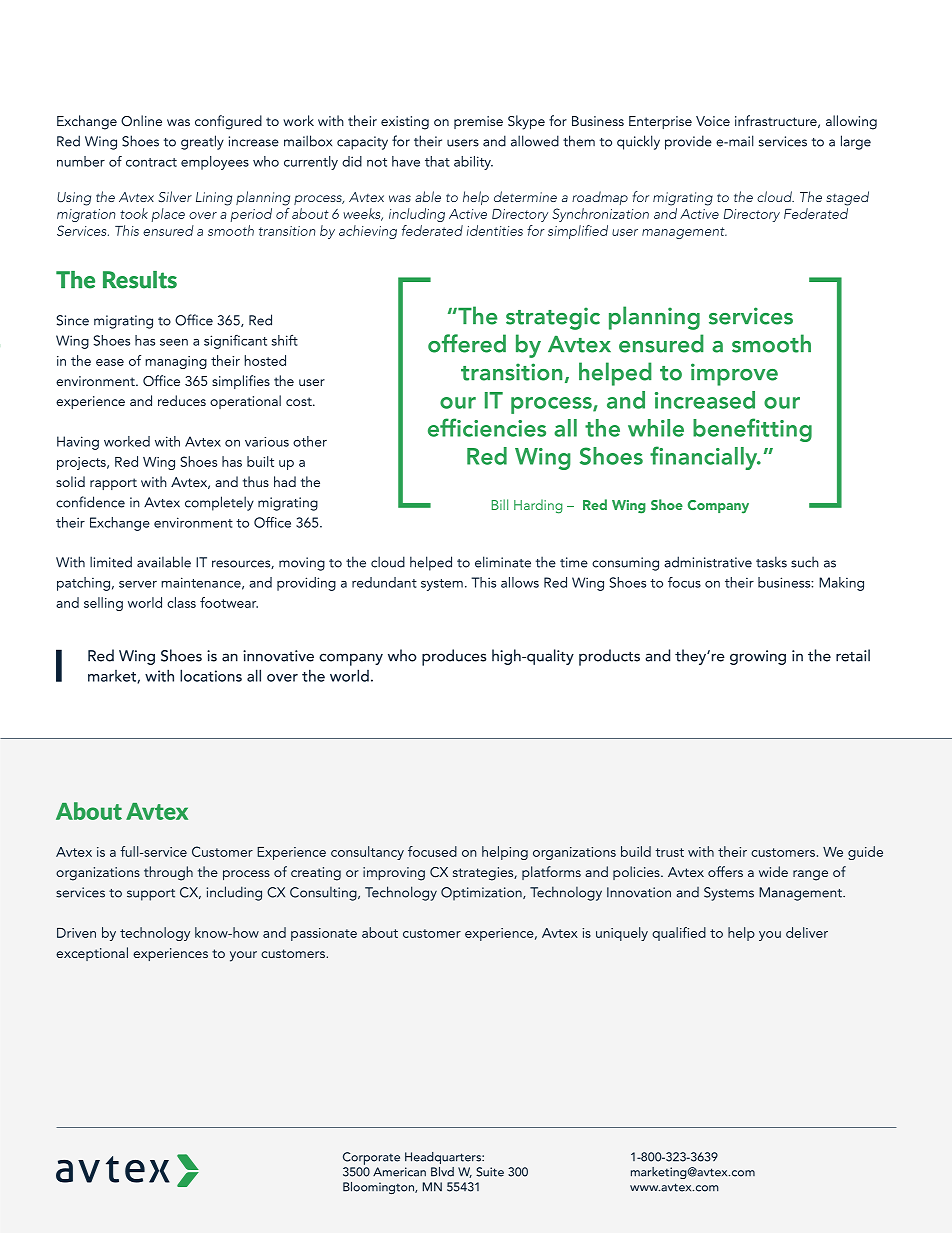 This screenshot has width=952, height=1233. What do you see at coordinates (211, 675) in the screenshot?
I see `locations` at bounding box center [211, 675].
